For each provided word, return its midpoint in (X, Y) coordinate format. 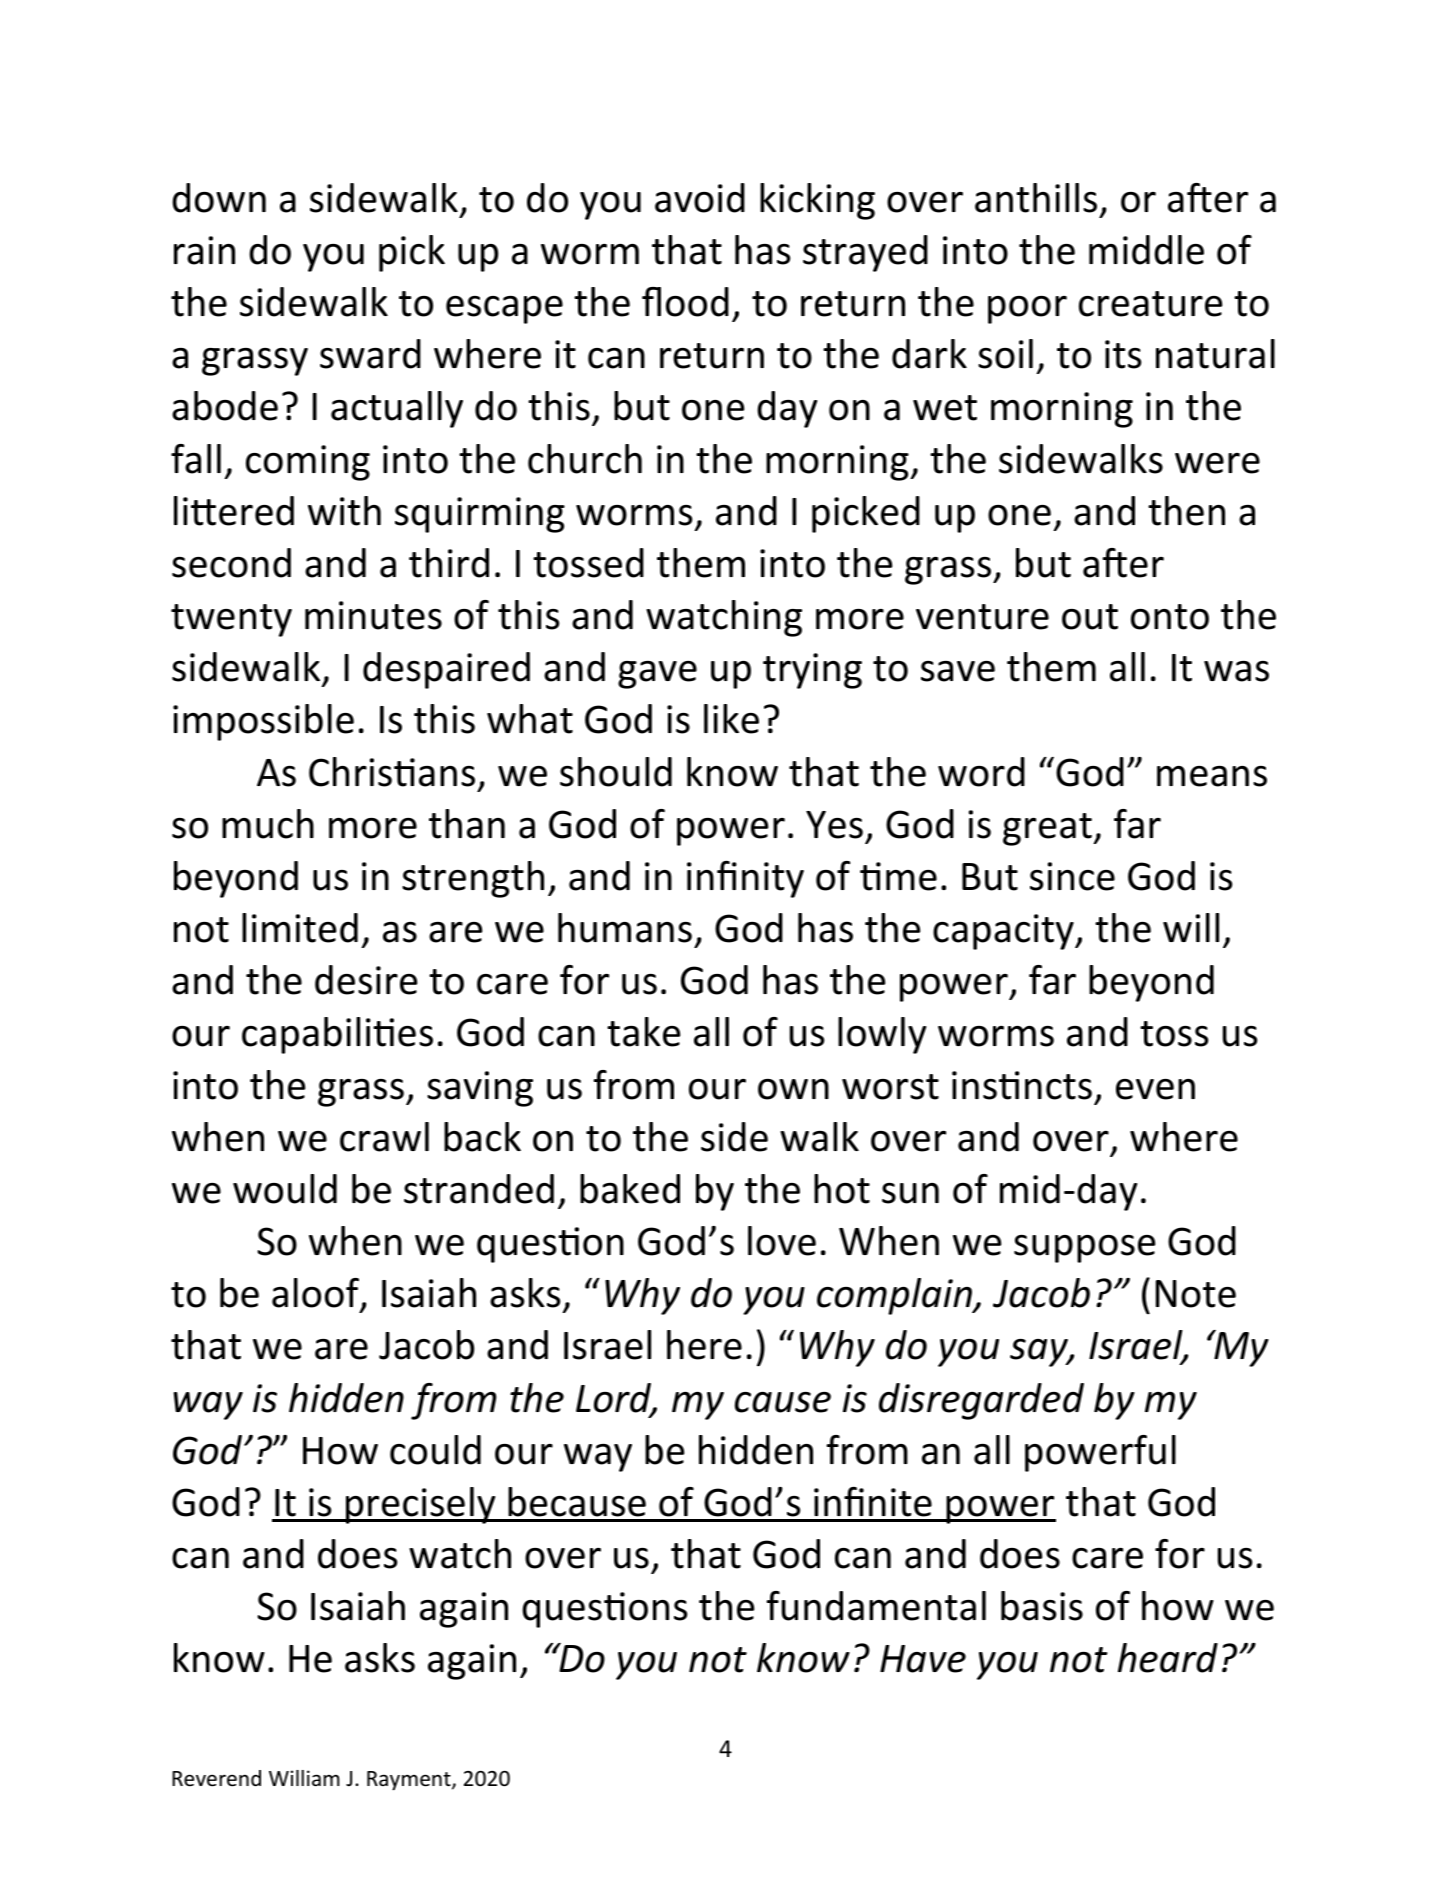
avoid (700, 198)
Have (923, 1659)
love (782, 1241)
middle (1146, 250)
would (285, 1189)
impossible (263, 722)
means (1212, 776)
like (731, 719)
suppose (1084, 1249)
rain (204, 250)
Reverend (216, 1778)
